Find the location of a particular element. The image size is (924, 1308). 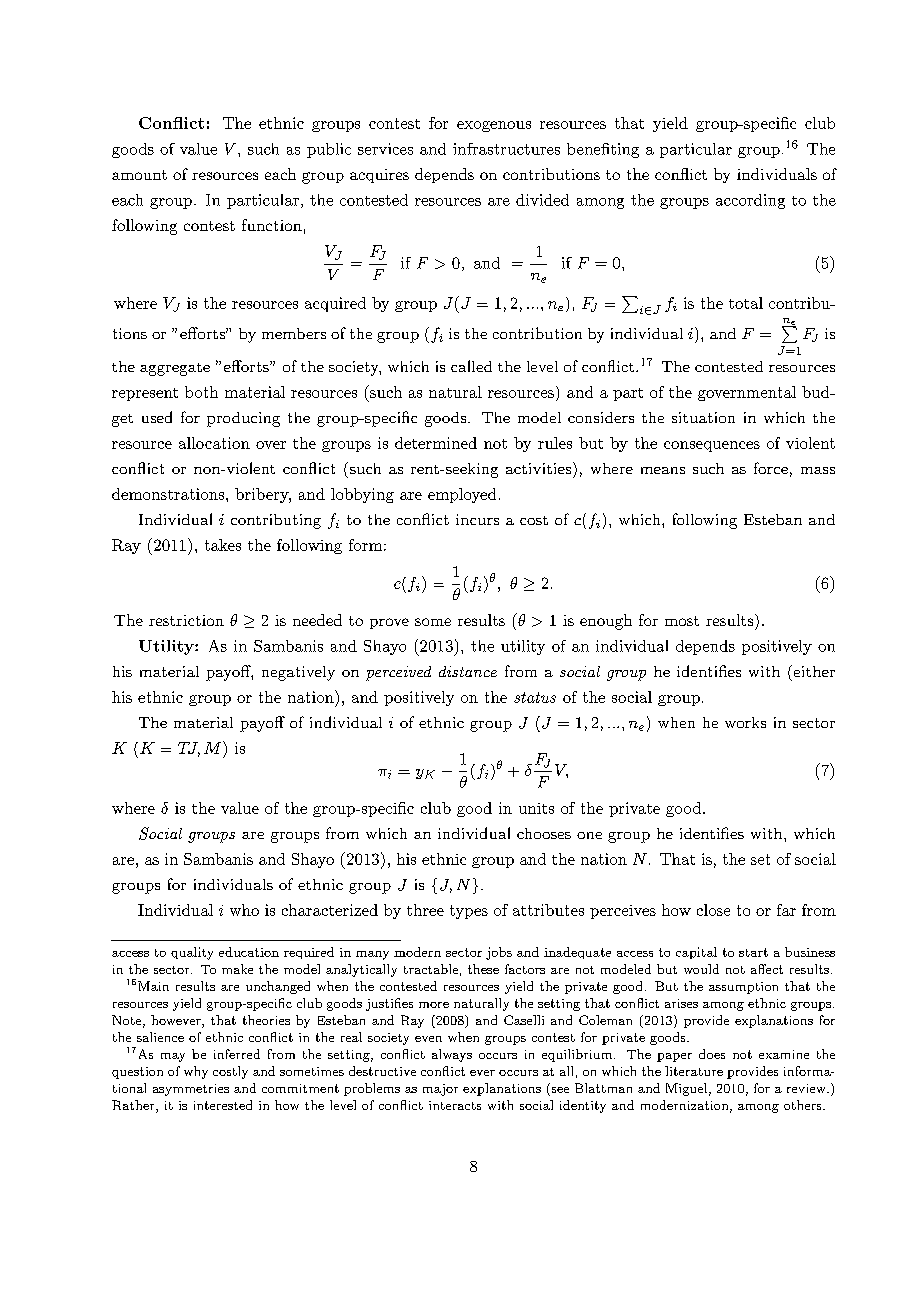

distance is located at coordinates (468, 671).
